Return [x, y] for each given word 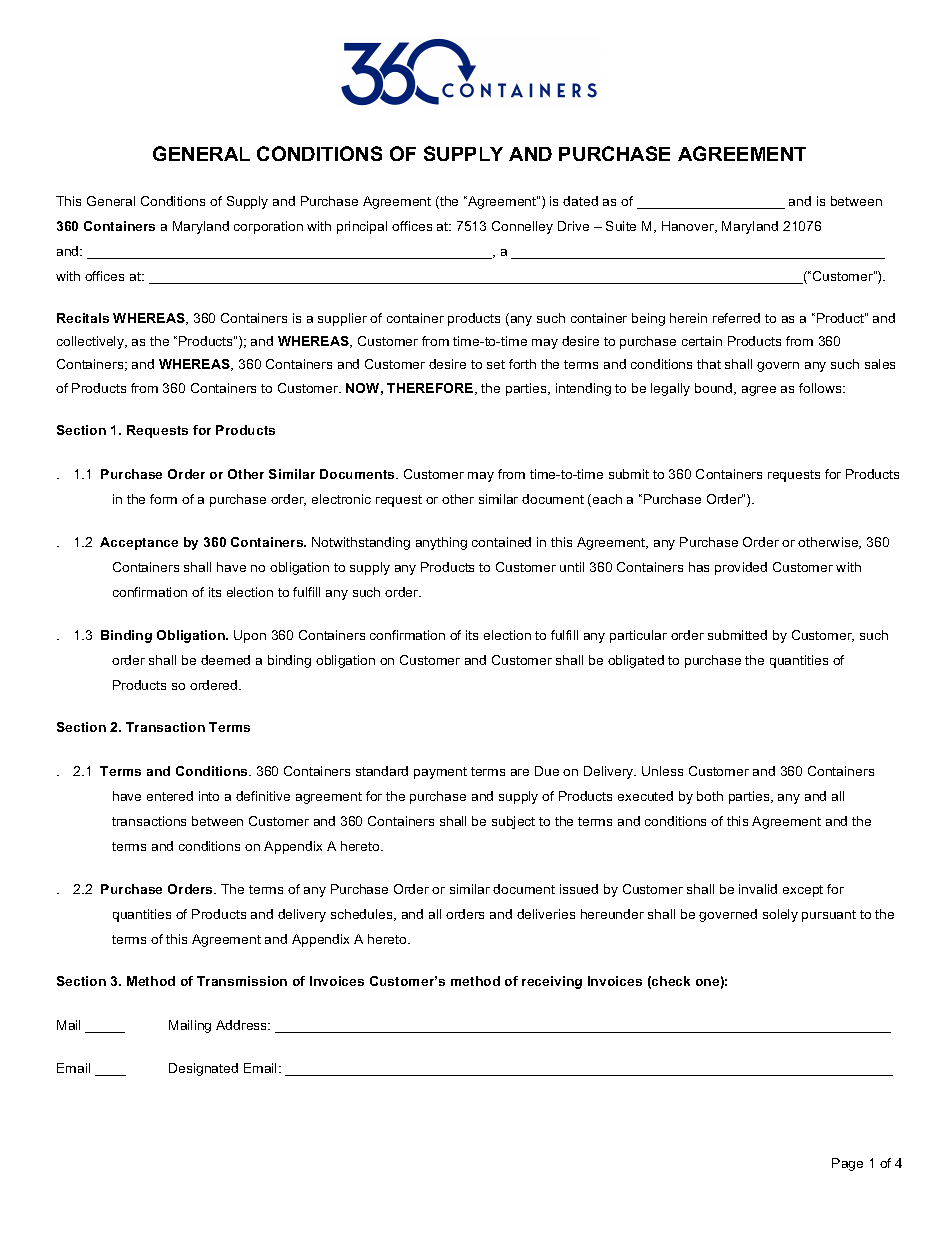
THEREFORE [431, 389]
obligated [636, 661]
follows [821, 388]
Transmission [242, 981]
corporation [268, 227]
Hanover [689, 227]
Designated [203, 1069]
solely [780, 915]
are [520, 772]
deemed [225, 660]
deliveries [546, 914]
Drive [573, 226]
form [163, 499]
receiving [552, 982]
